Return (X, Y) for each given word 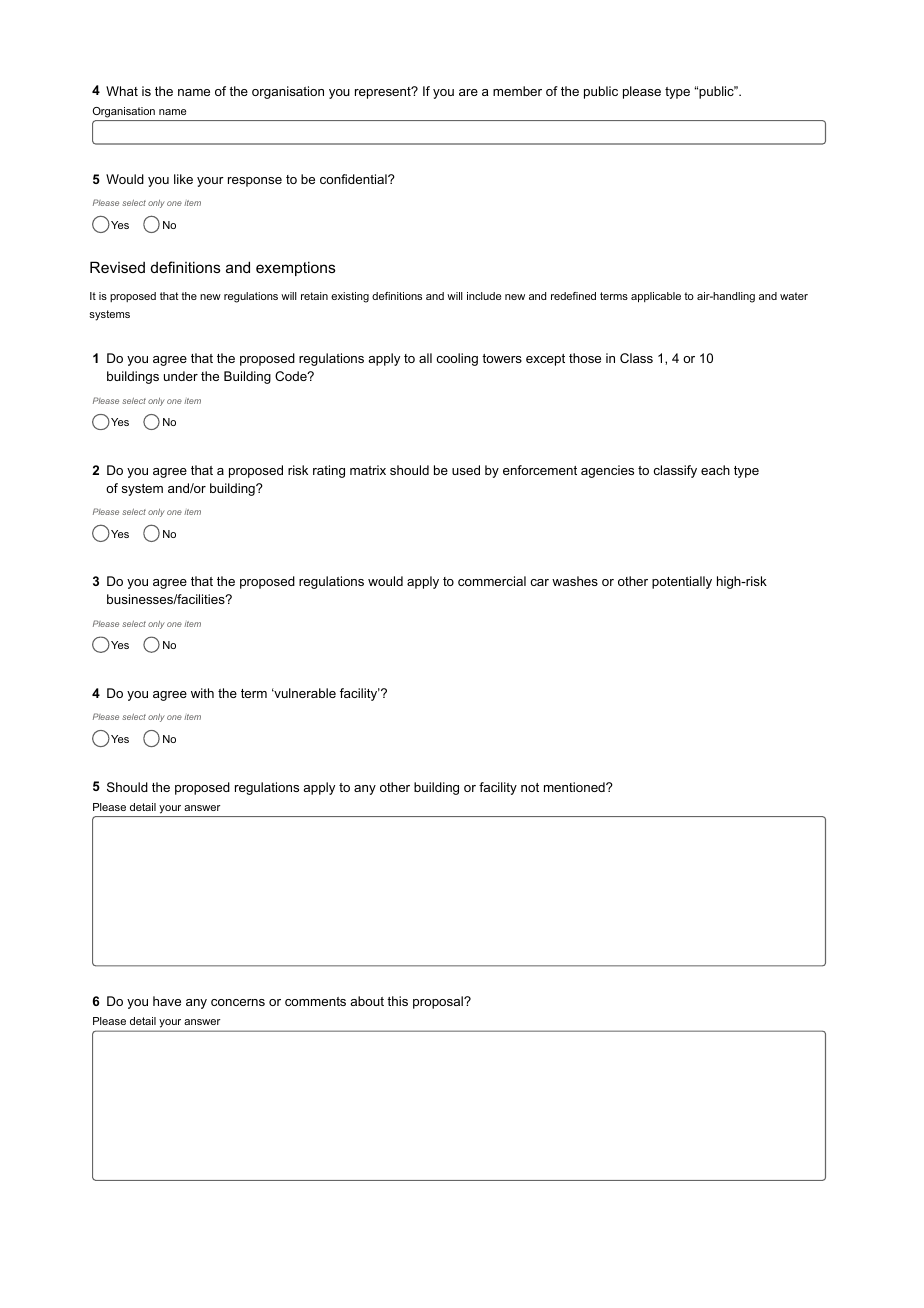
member (517, 91)
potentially (682, 582)
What (122, 91)
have (167, 1001)
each (715, 470)
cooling (457, 359)
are (468, 92)
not (530, 787)
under (181, 376)
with (202, 693)
